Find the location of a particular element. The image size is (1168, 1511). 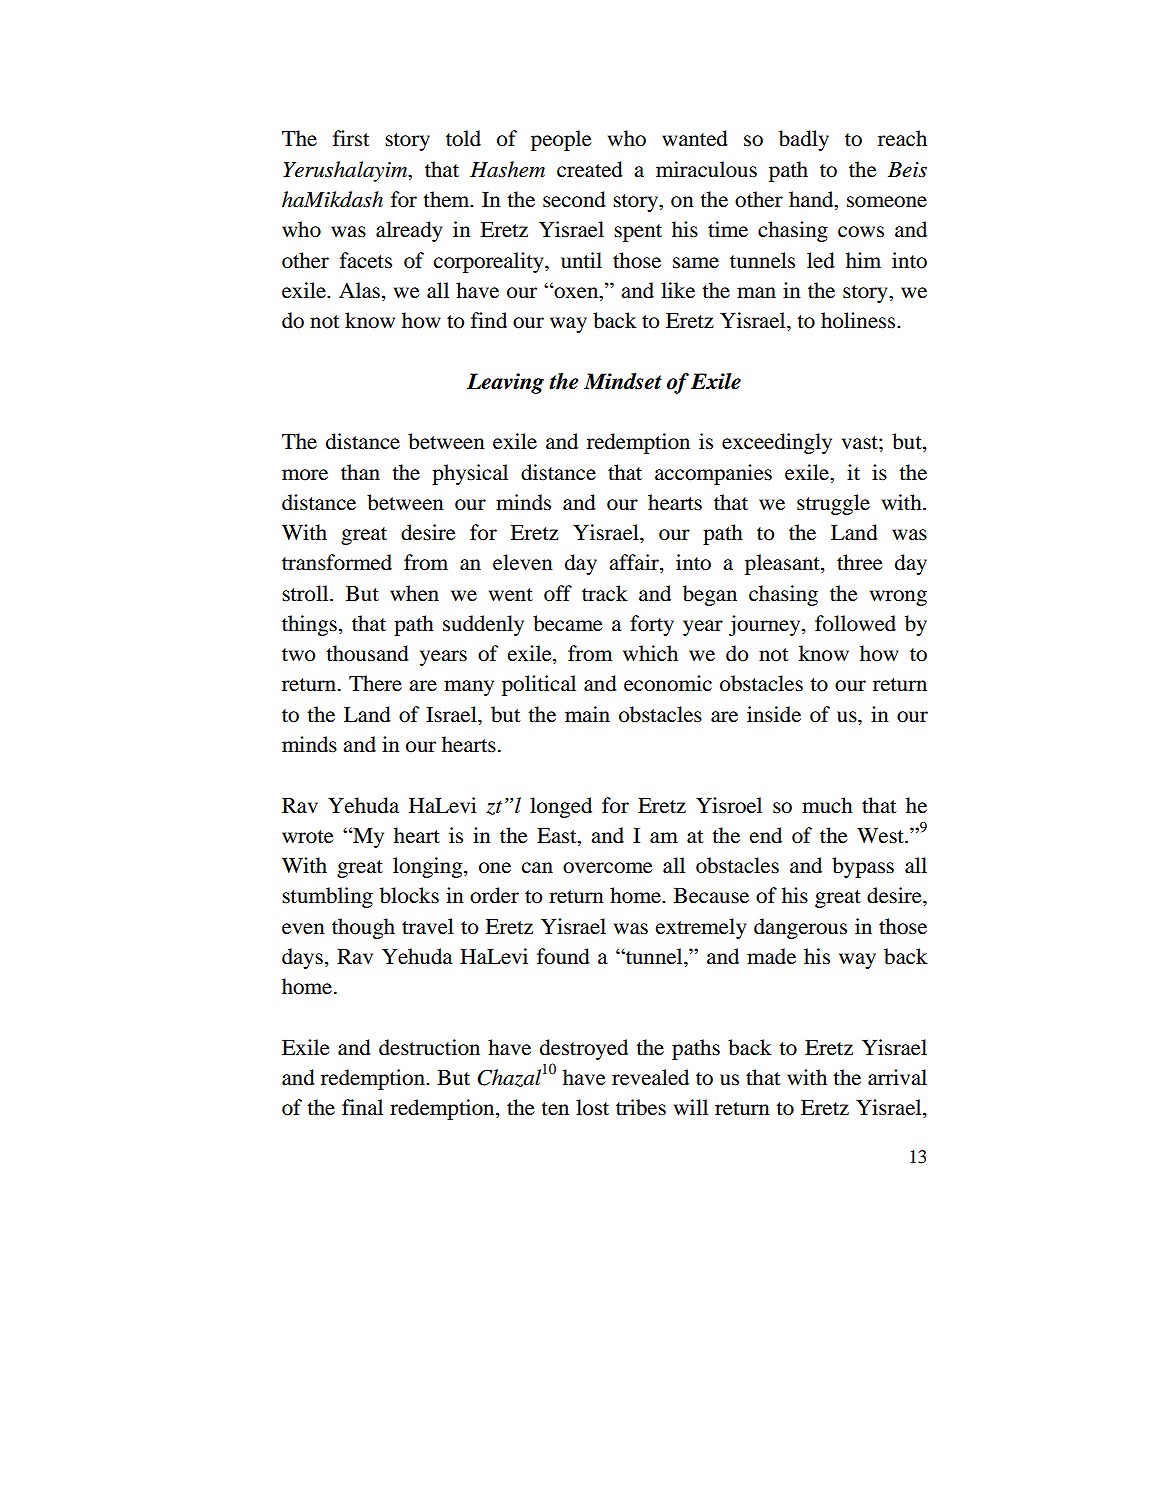

first is located at coordinates (351, 138).
